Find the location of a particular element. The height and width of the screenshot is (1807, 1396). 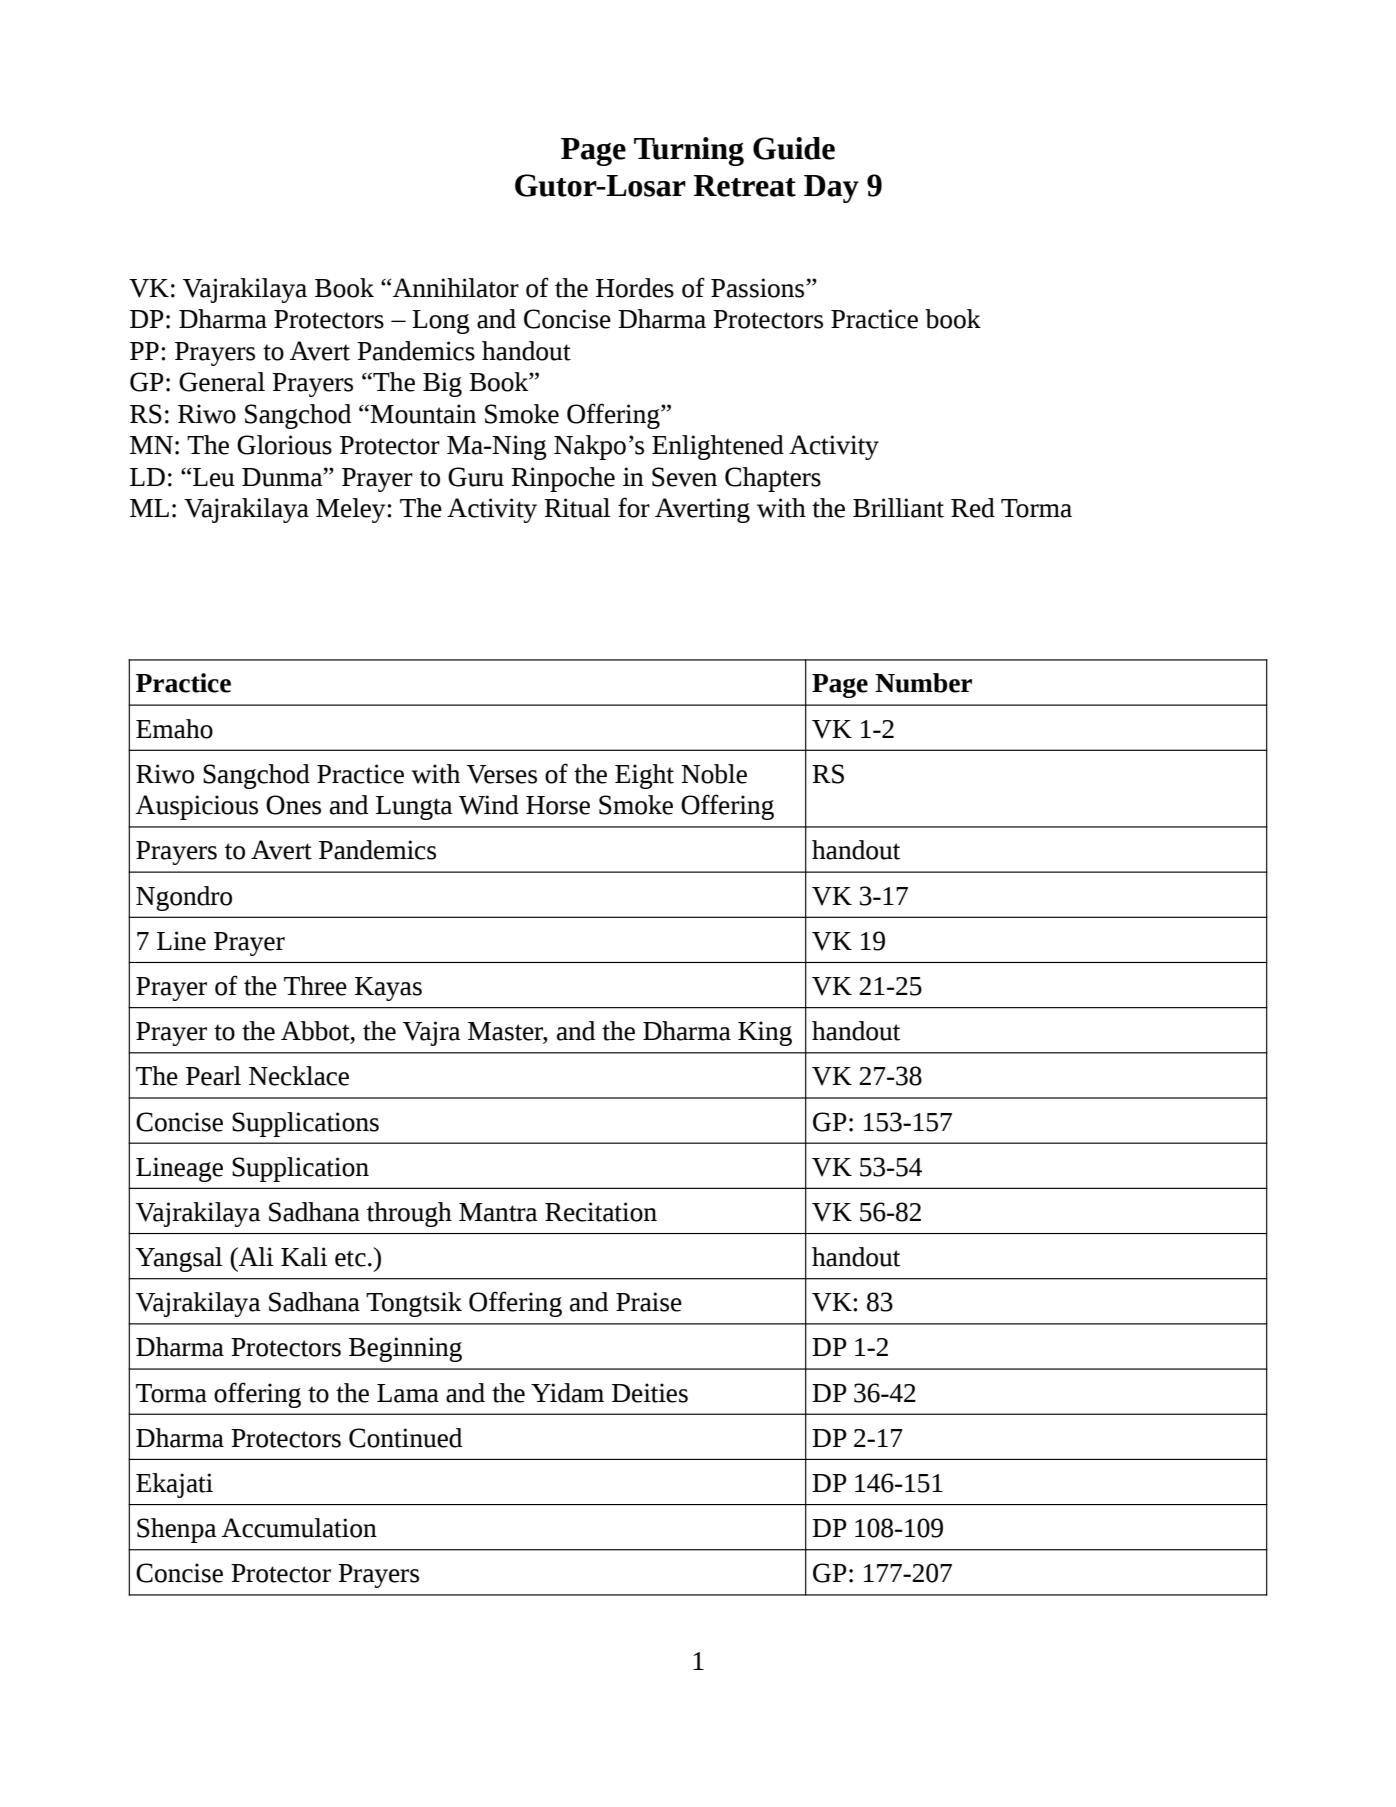

Deities is located at coordinates (650, 1393).
